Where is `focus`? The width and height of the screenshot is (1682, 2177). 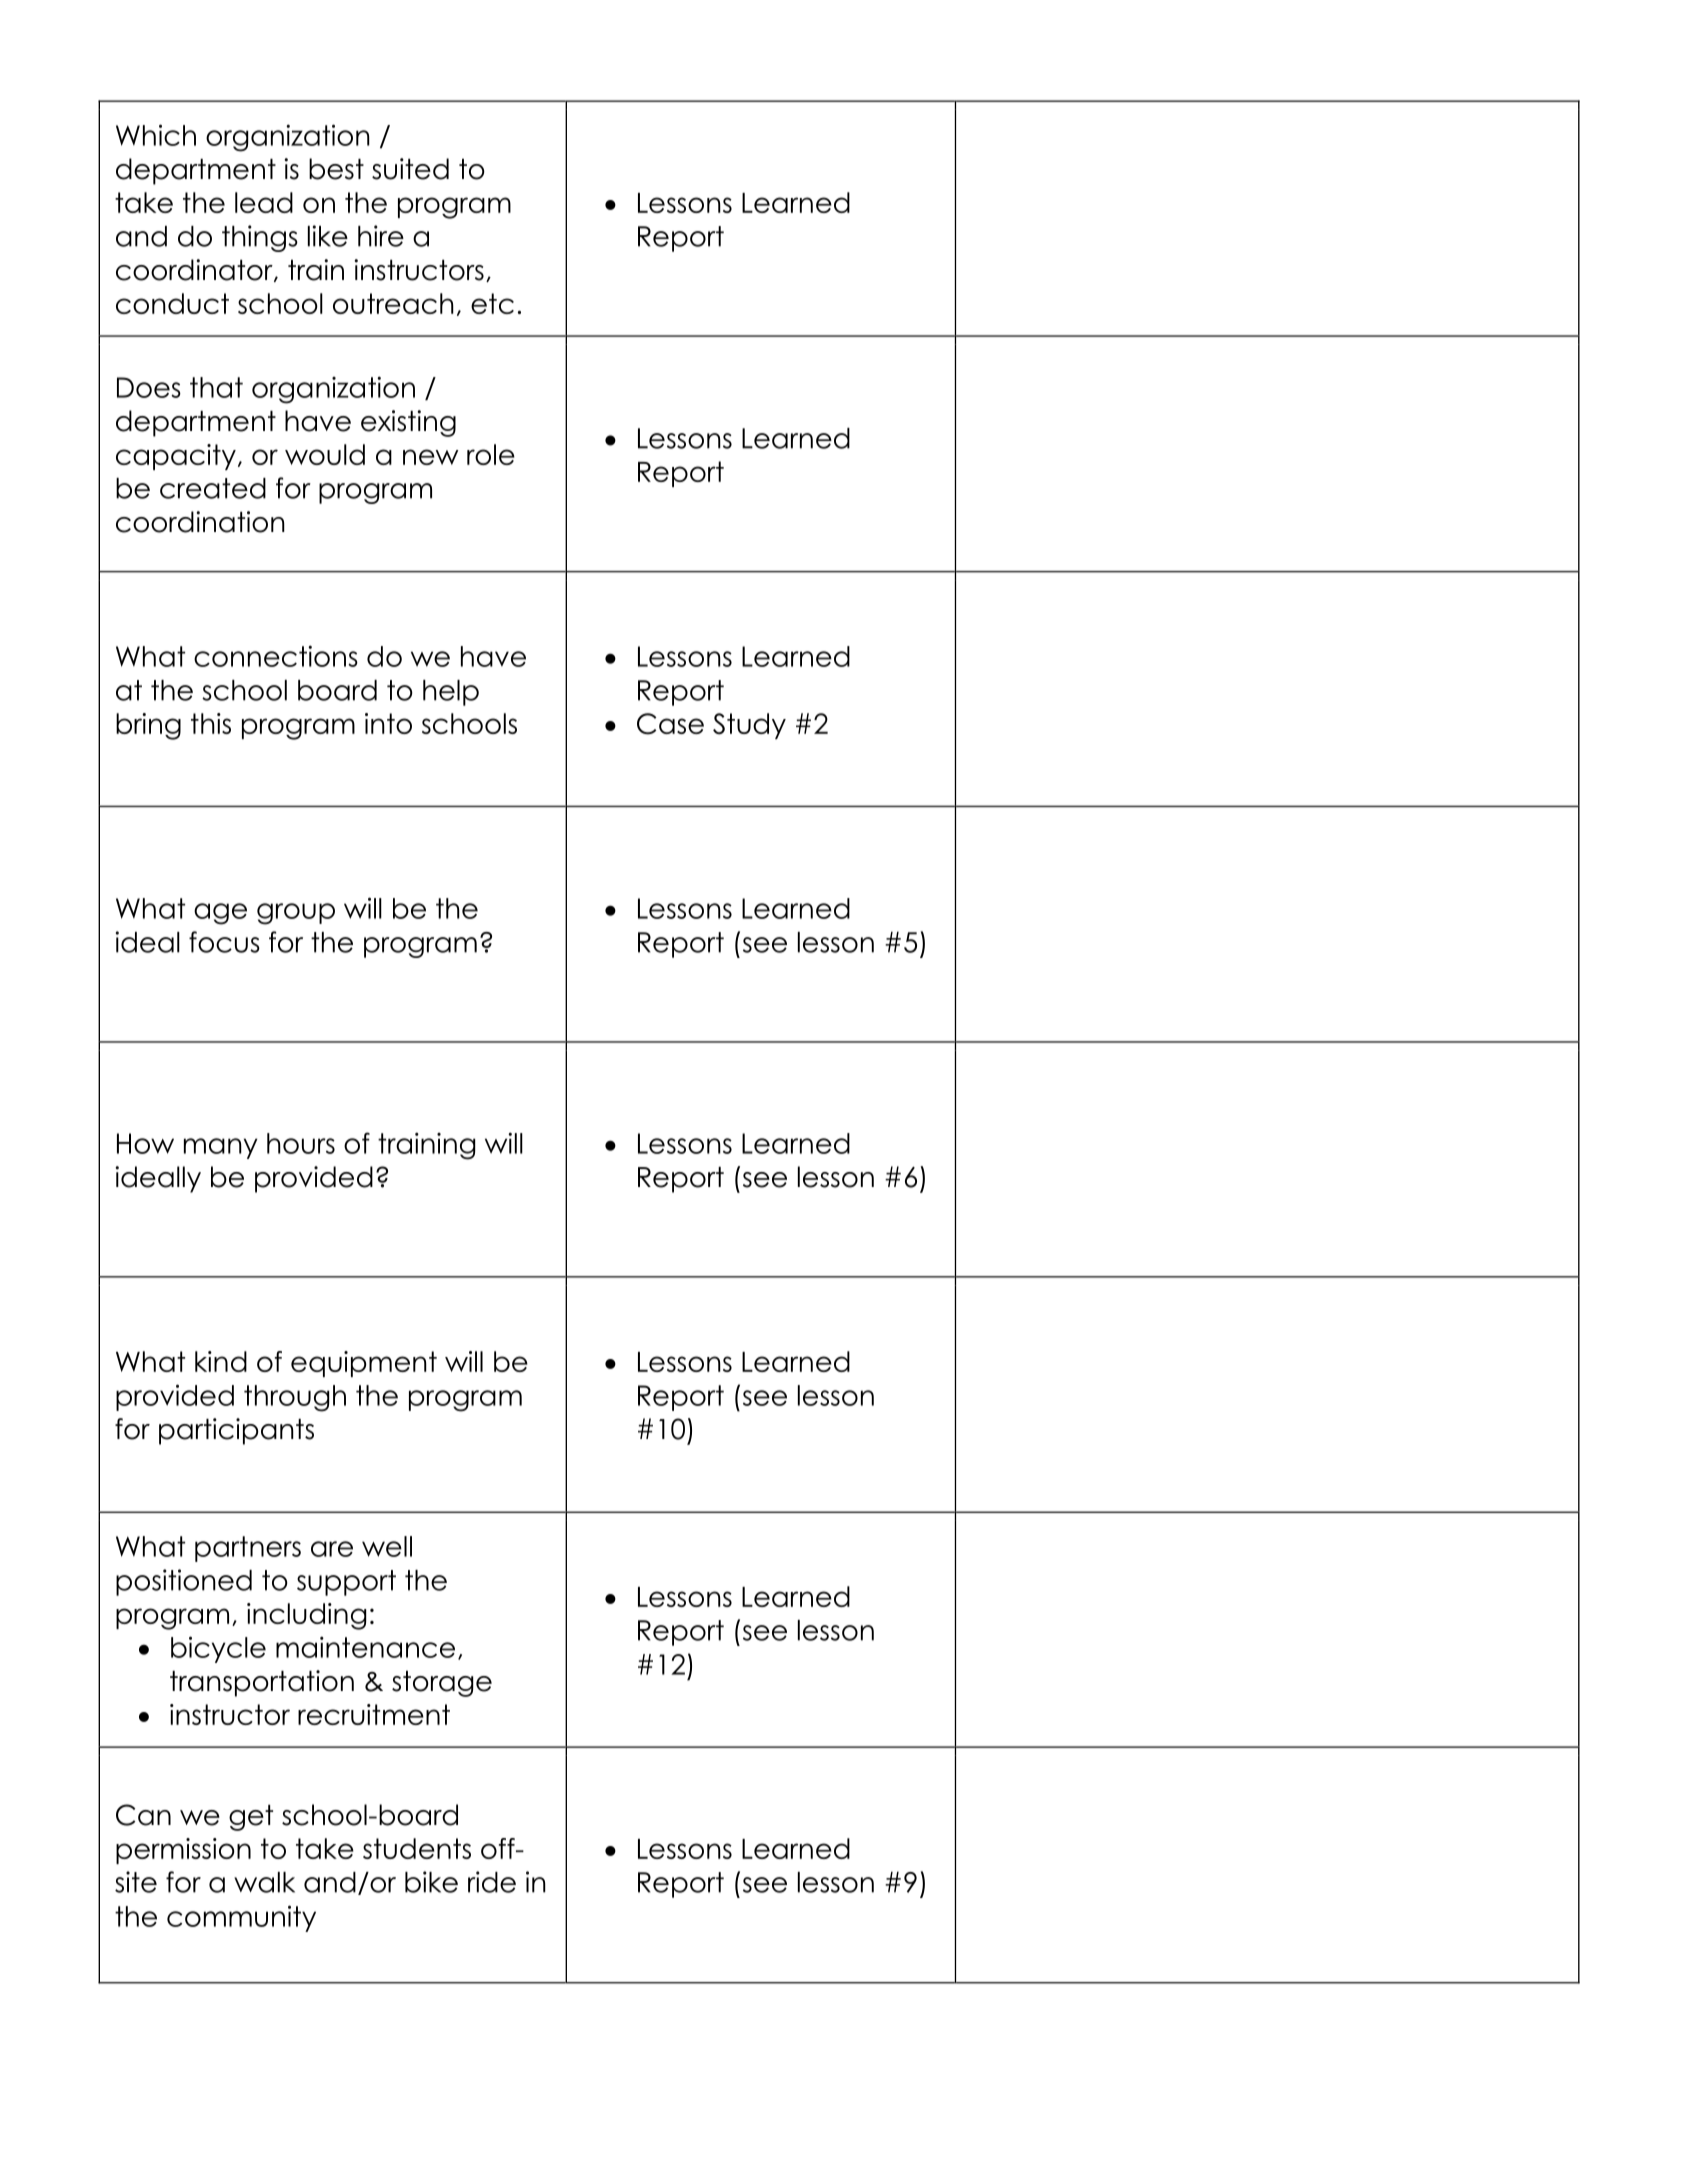 focus is located at coordinates (224, 942).
